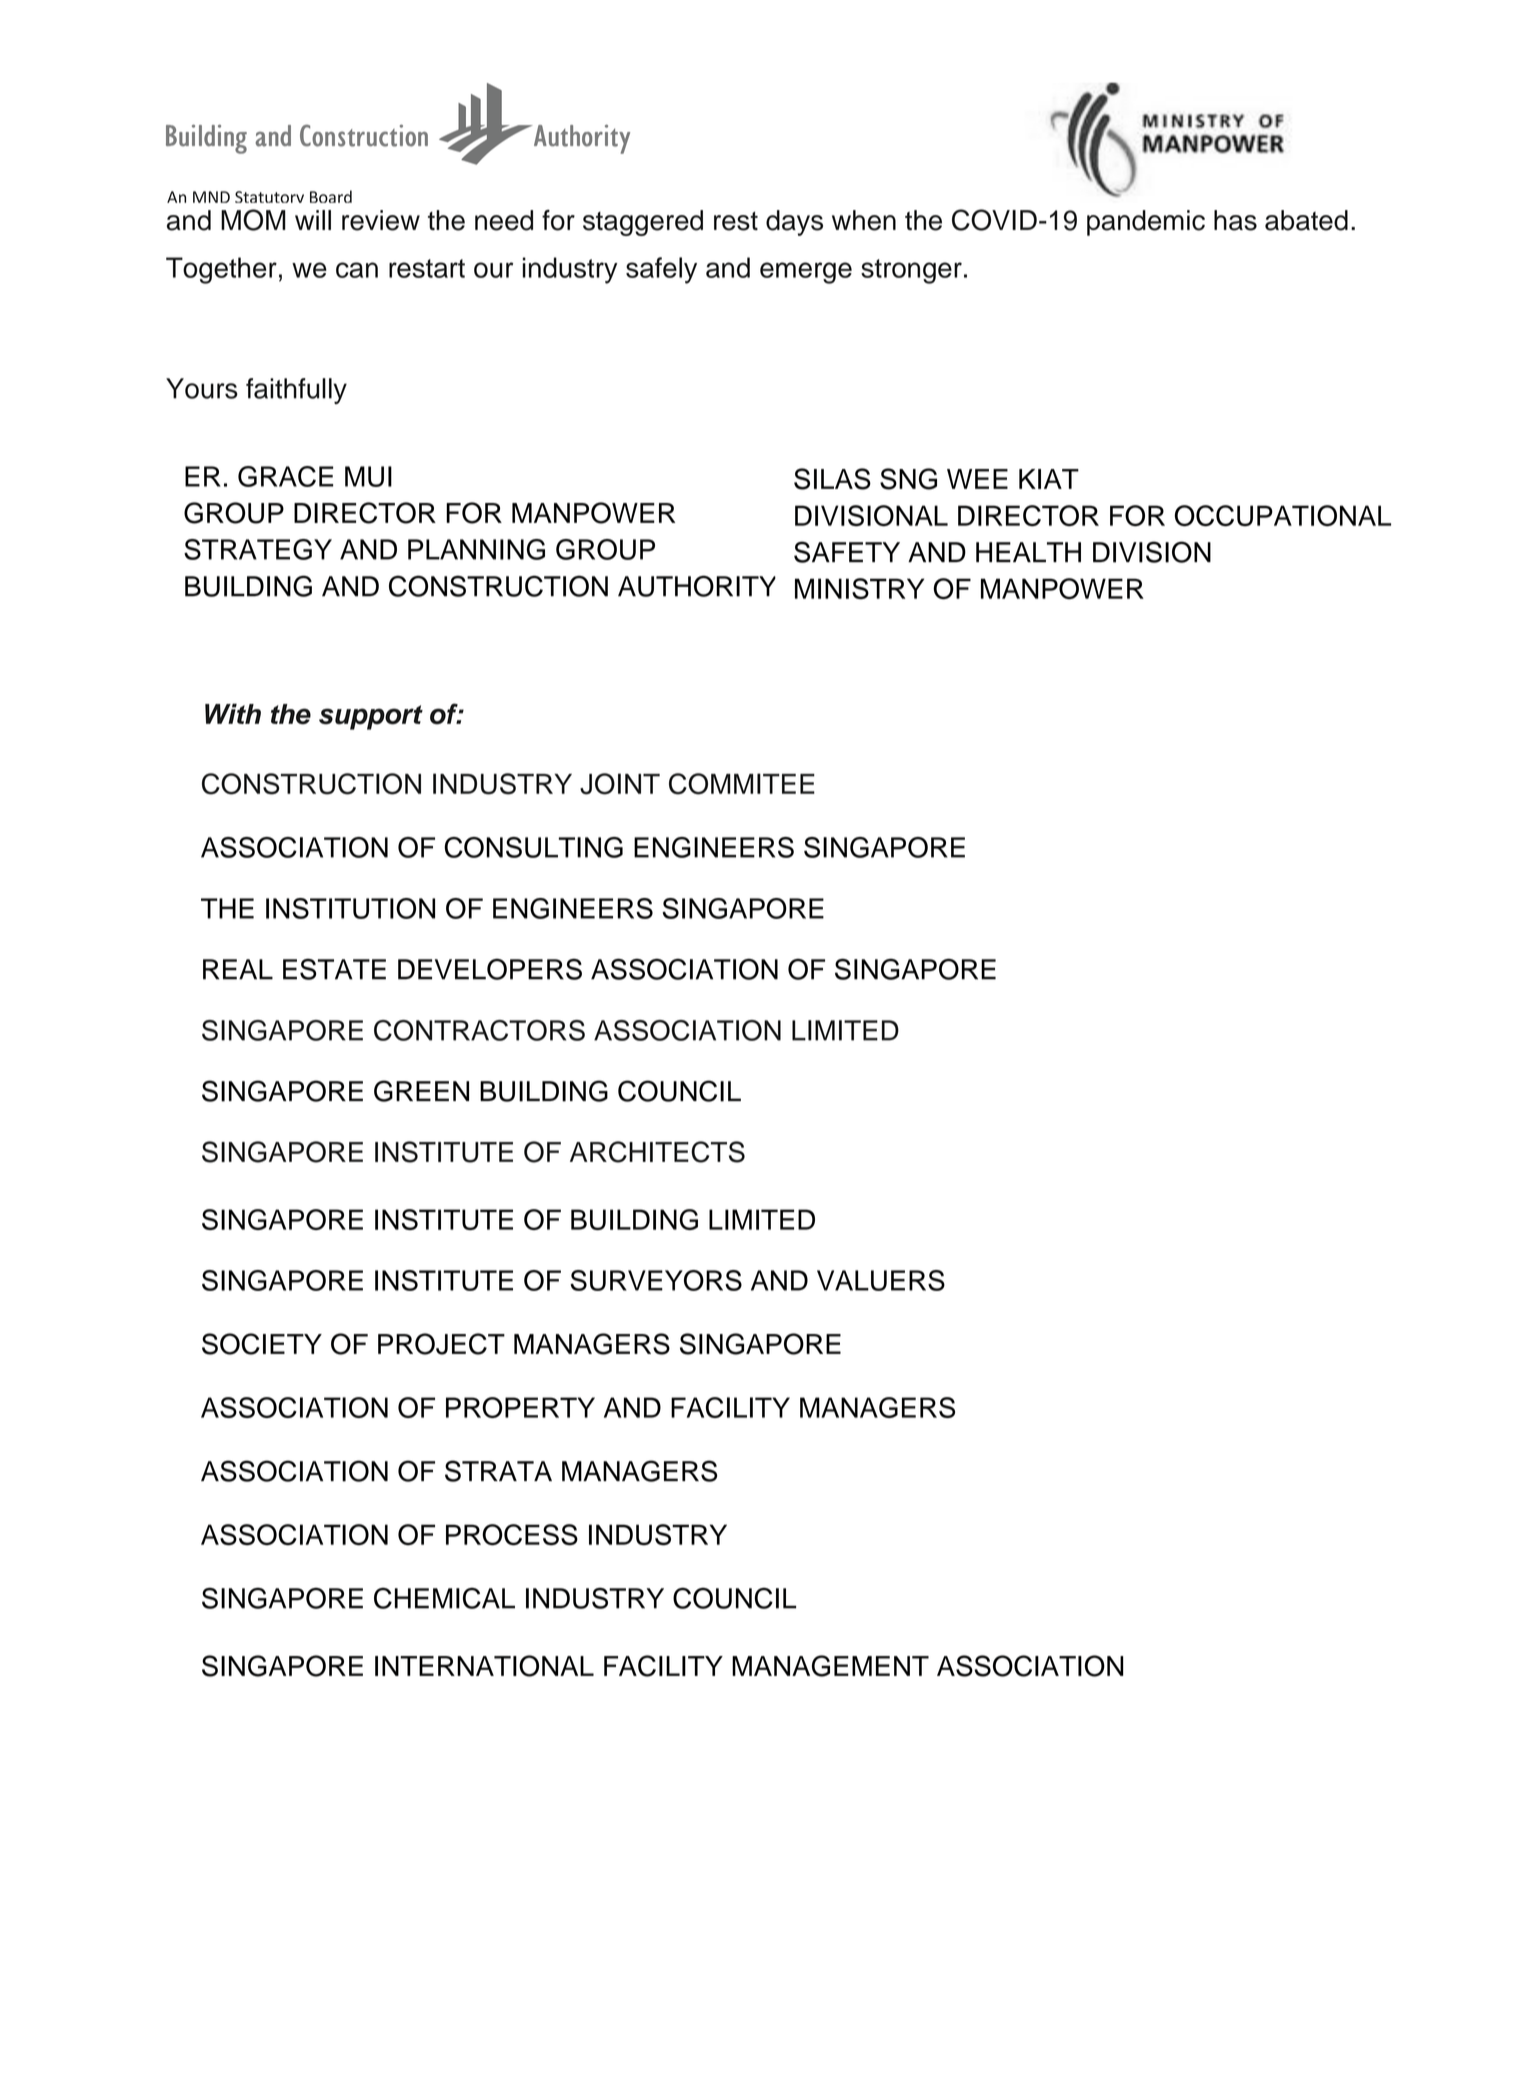 The image size is (1522, 2091). Describe the element at coordinates (313, 220) in the document. I see `will` at that location.
